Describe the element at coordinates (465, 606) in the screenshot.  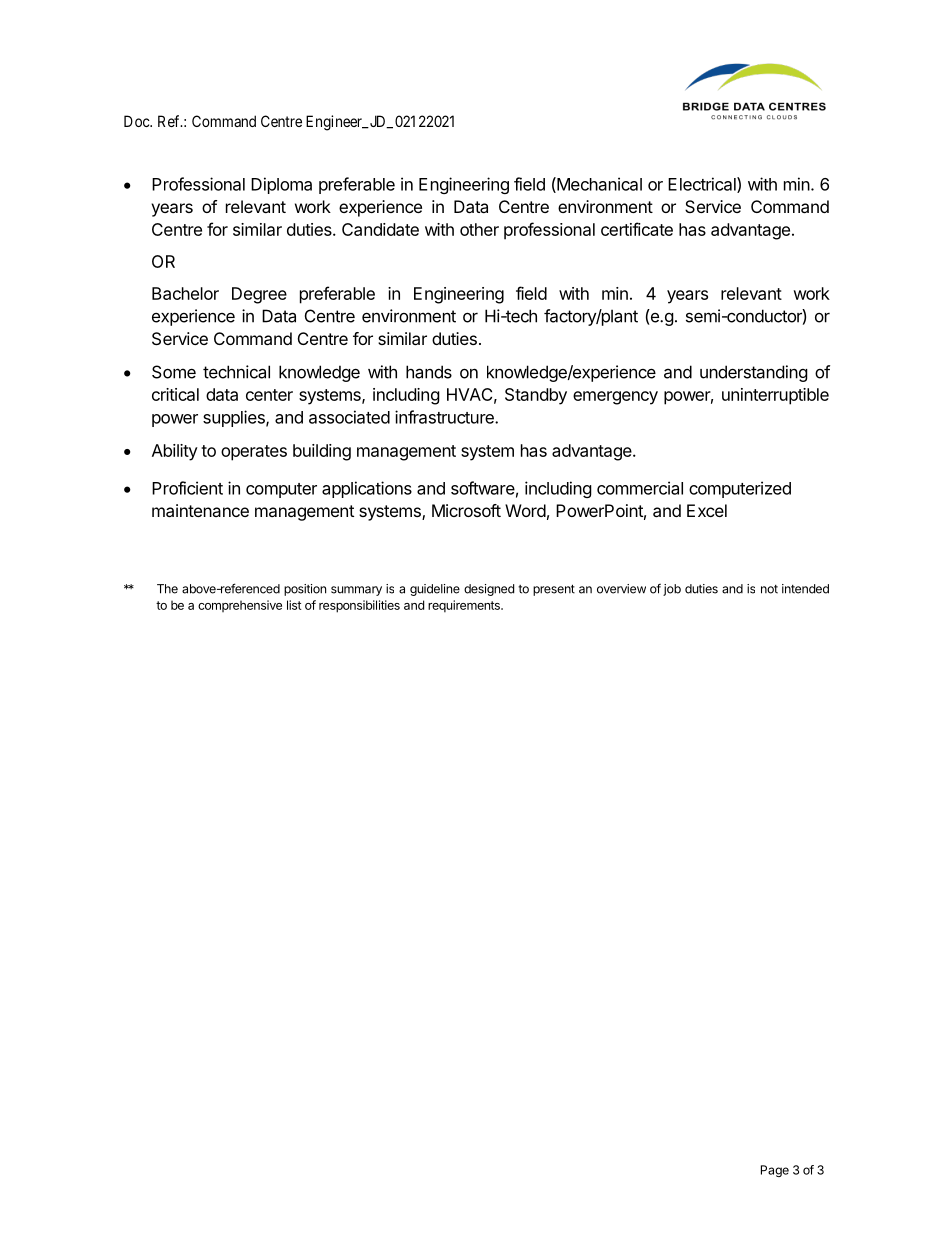
I see `requirements` at that location.
